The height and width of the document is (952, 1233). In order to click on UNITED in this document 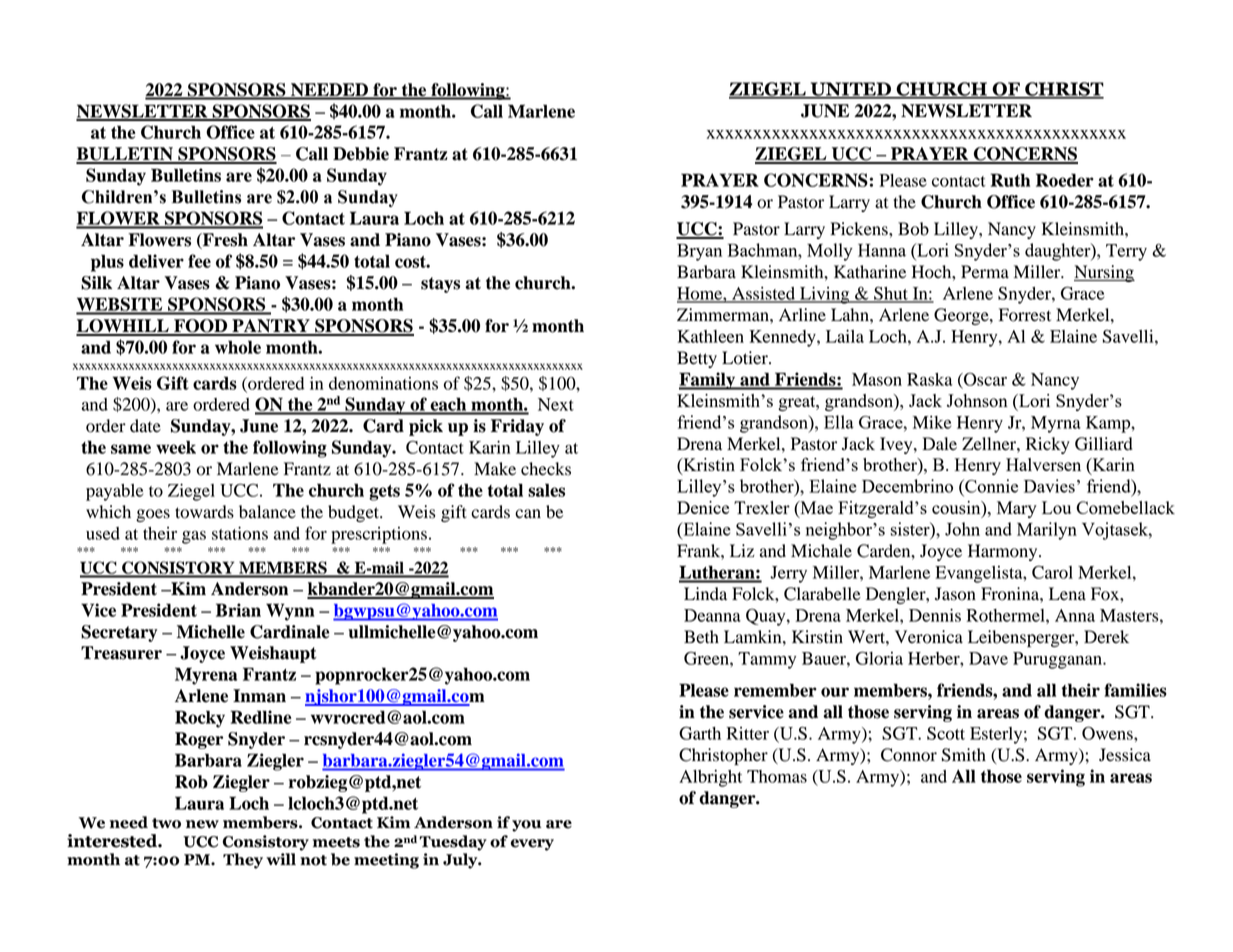, I will do `click(850, 90)`.
